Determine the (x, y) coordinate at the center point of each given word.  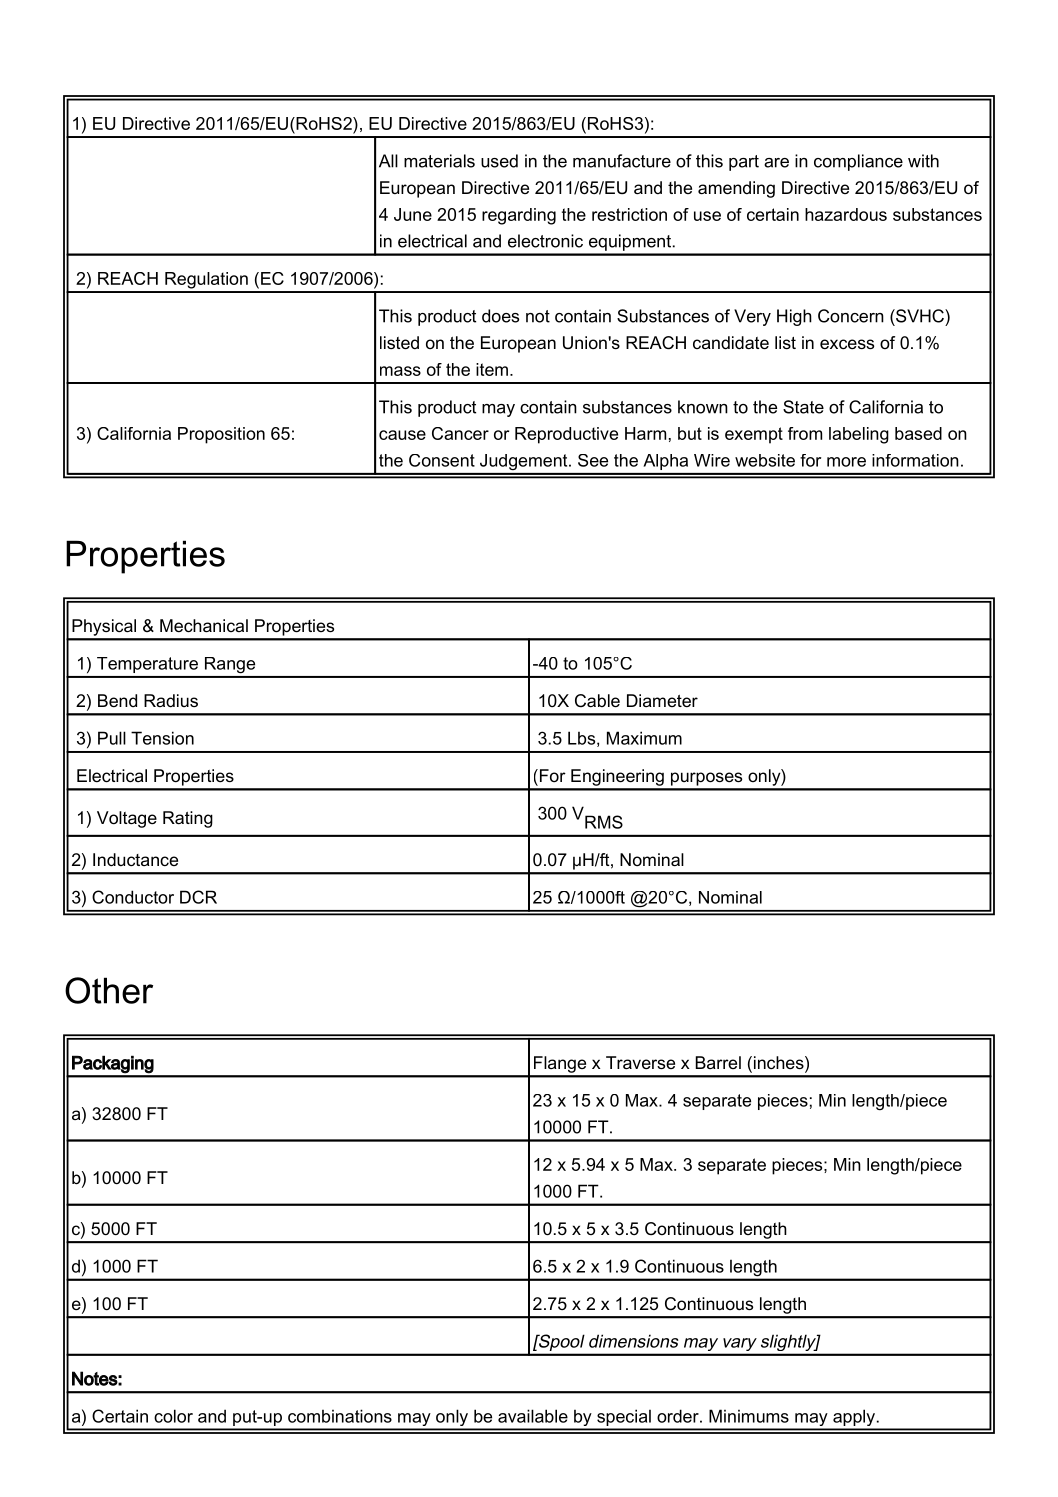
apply (854, 1419)
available (533, 1416)
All (388, 161)
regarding (519, 216)
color (173, 1416)
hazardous (846, 214)
